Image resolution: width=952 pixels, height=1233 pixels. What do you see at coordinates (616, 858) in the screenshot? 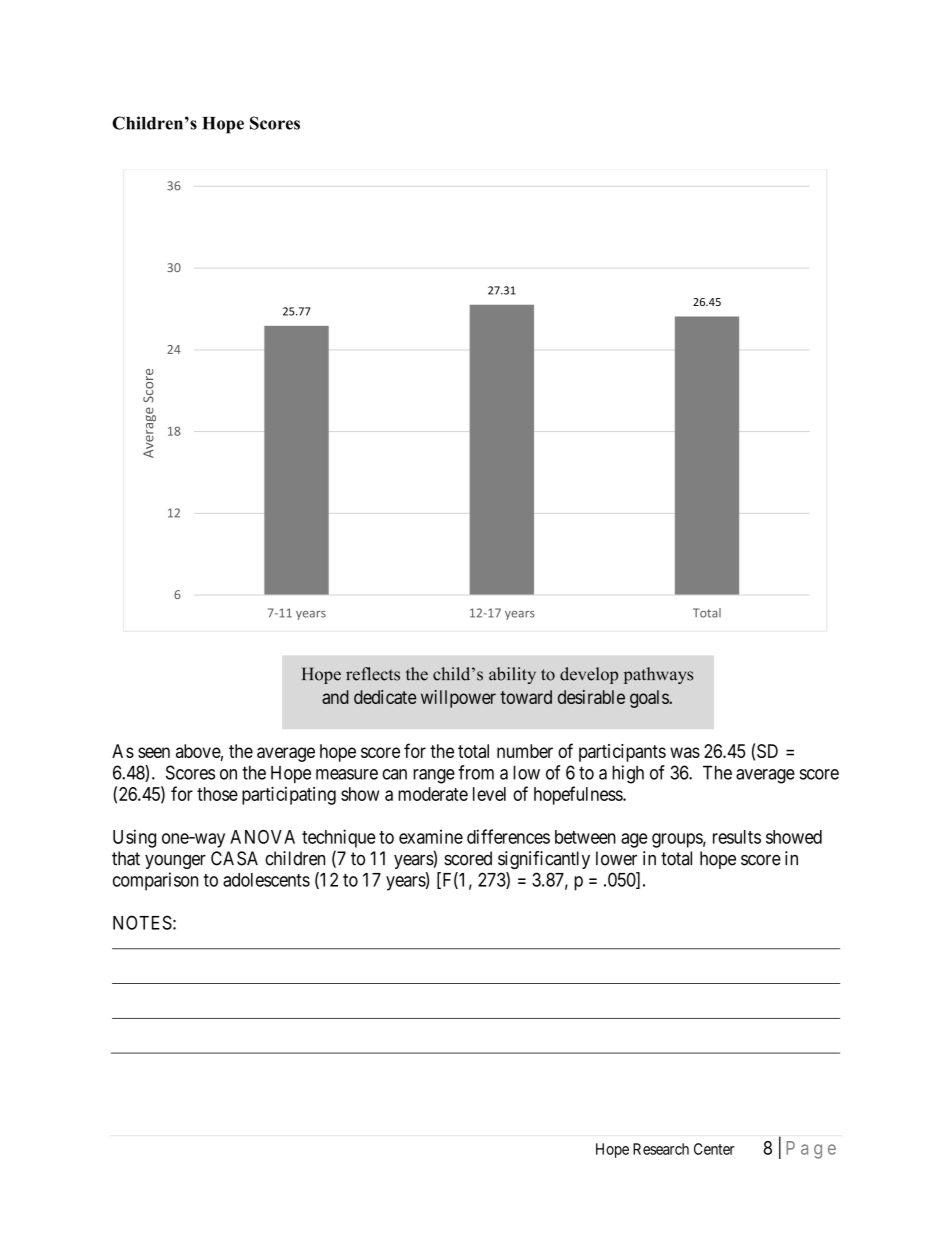
I see `lower` at bounding box center [616, 858].
